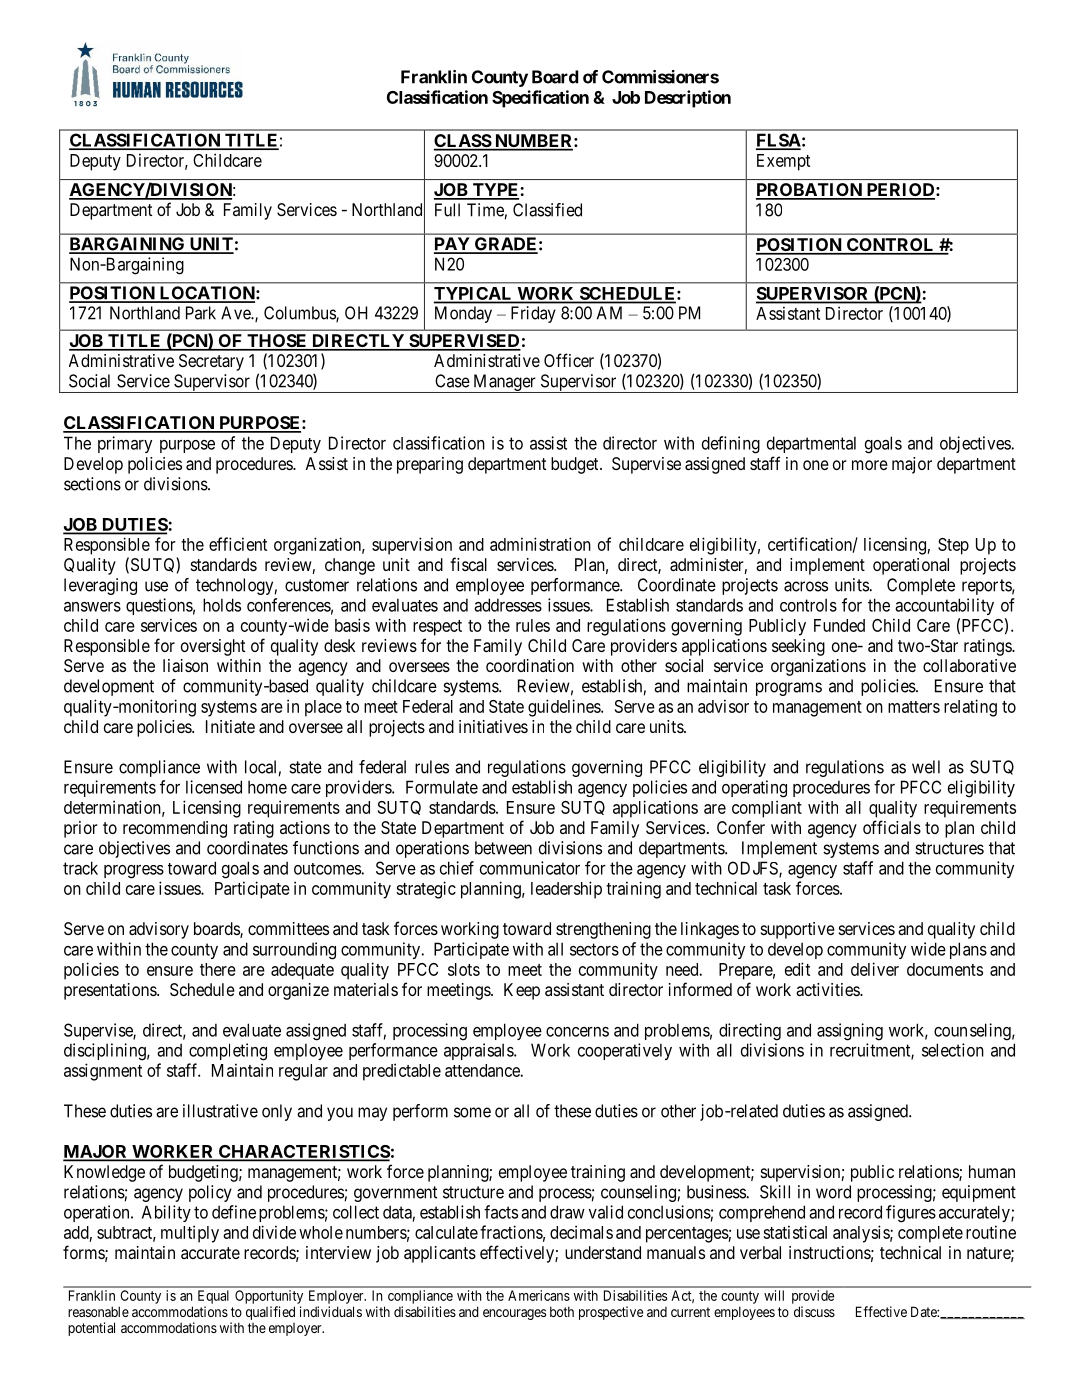 The height and width of the screenshot is (1393, 1076). Describe the element at coordinates (230, 726) in the screenshot. I see `Initiate` at that location.
